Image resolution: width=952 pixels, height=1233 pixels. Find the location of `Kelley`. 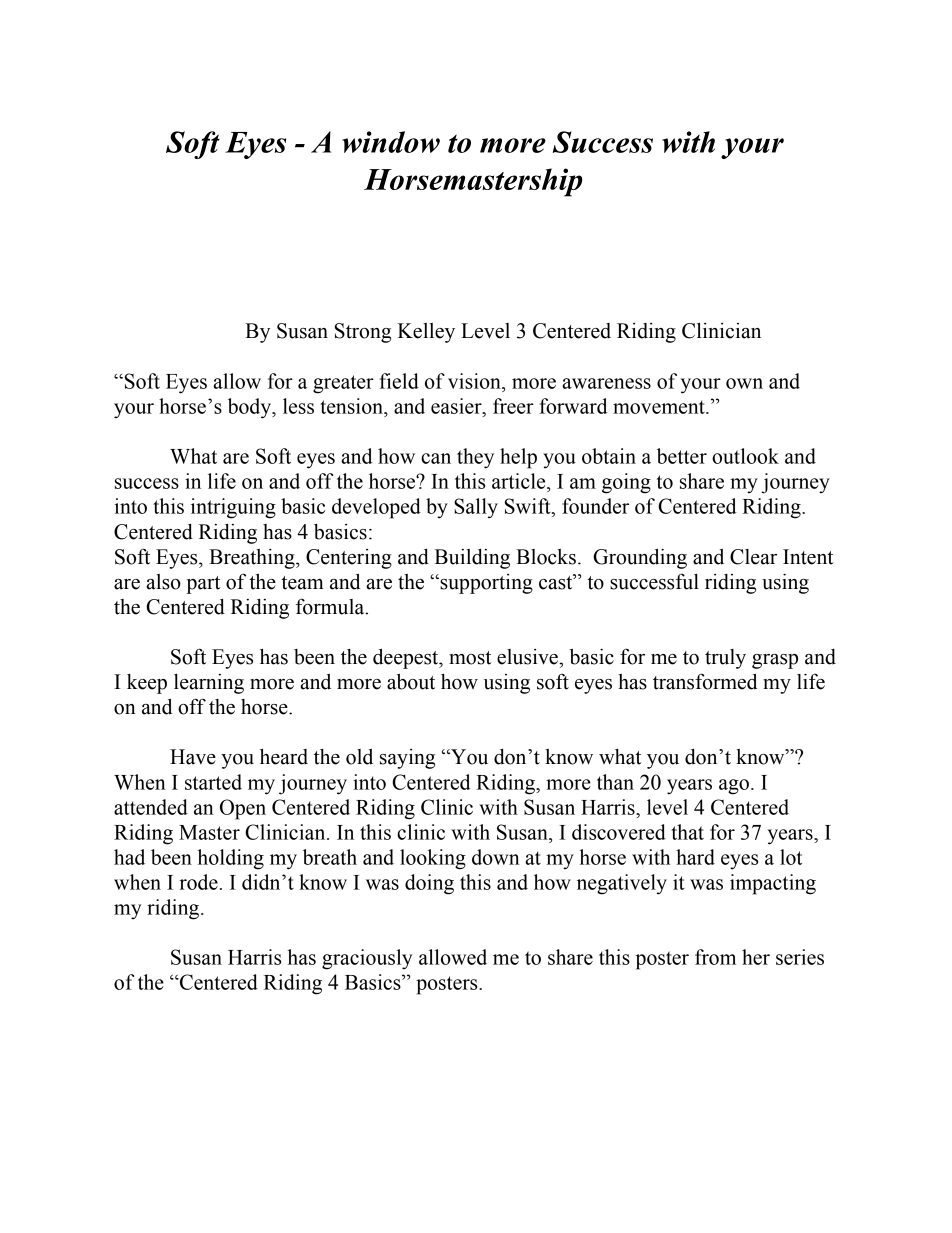

Kelley is located at coordinates (426, 333).
